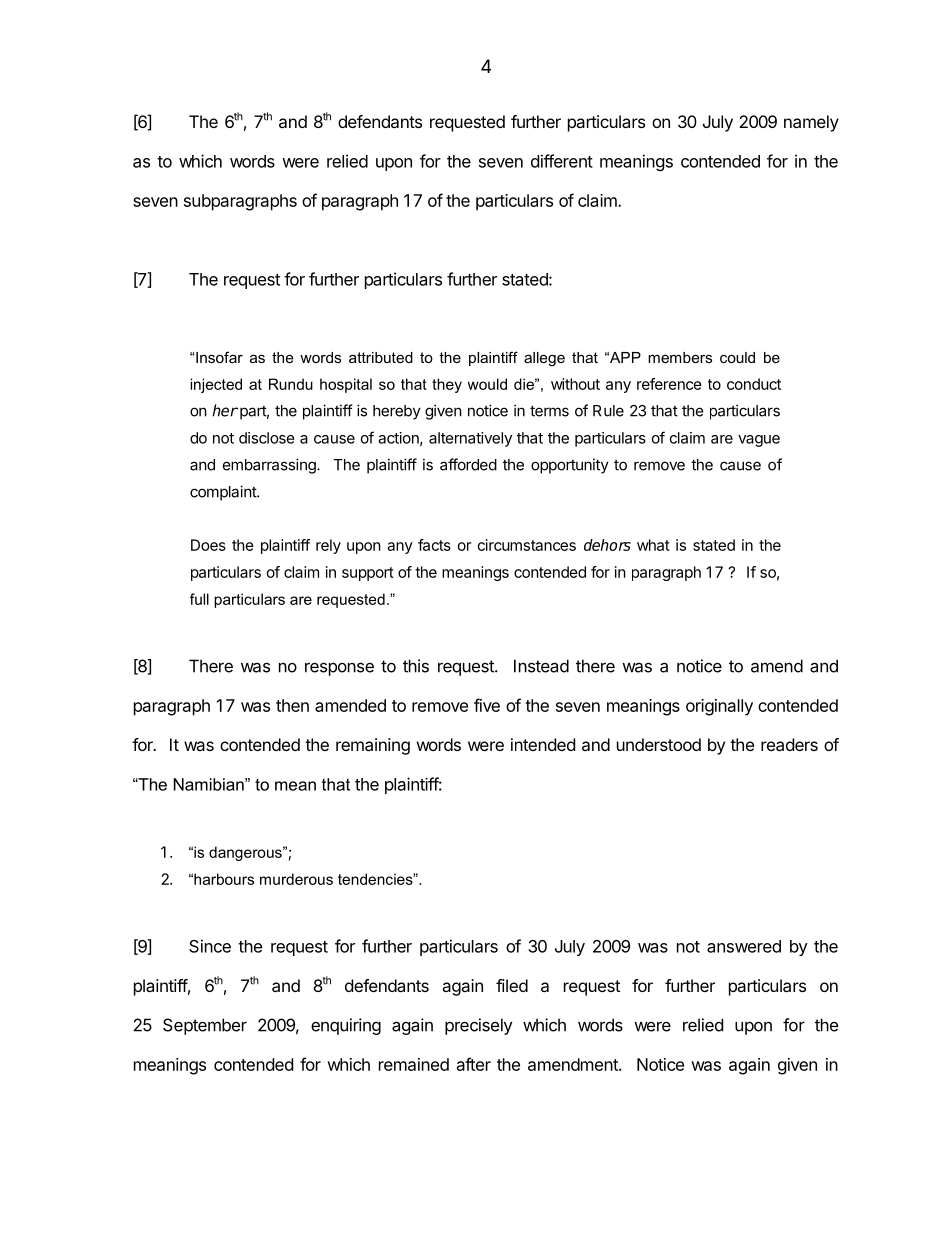  I want to click on disclose, so click(267, 438).
